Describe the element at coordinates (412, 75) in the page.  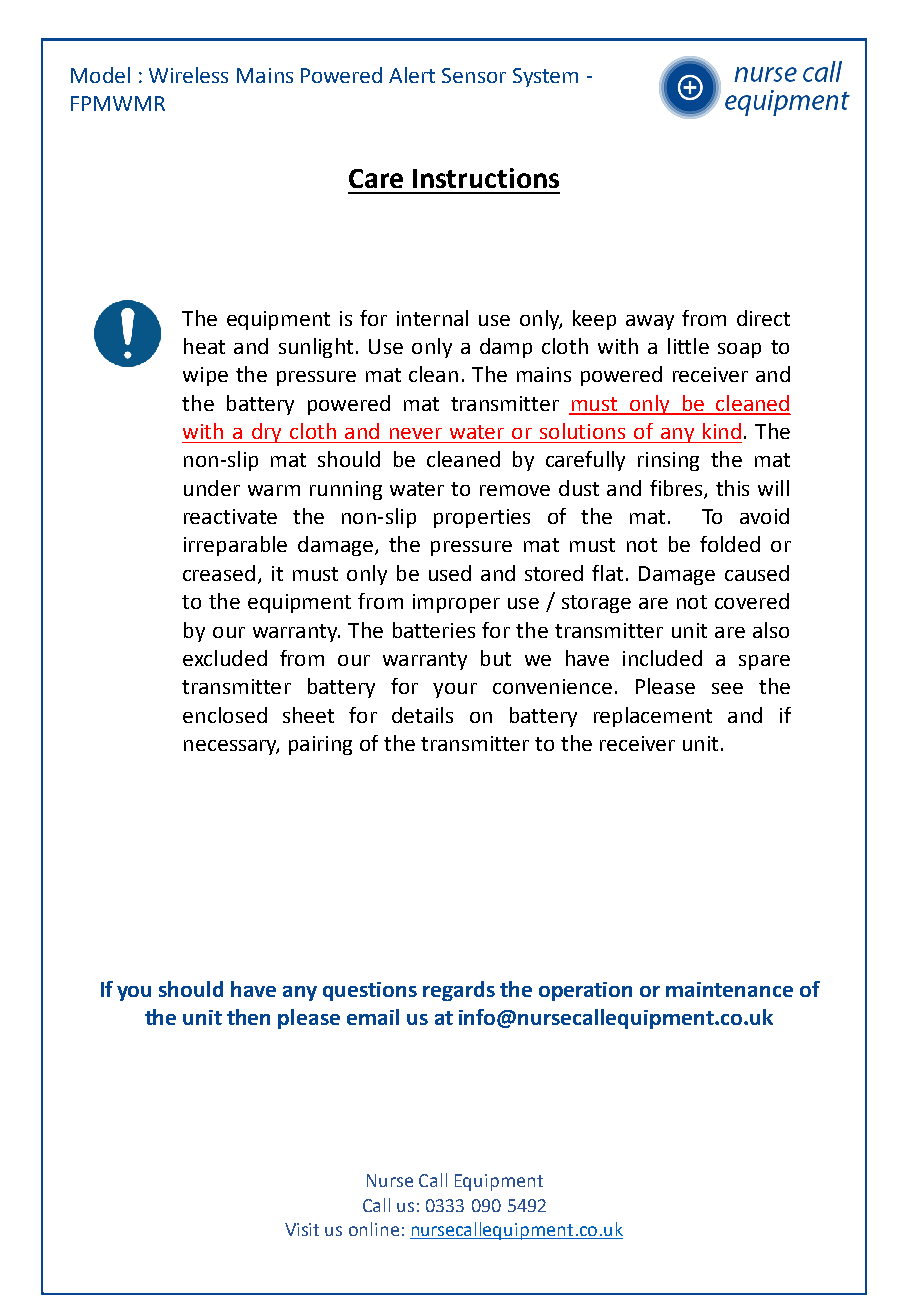
I see `Alert` at that location.
